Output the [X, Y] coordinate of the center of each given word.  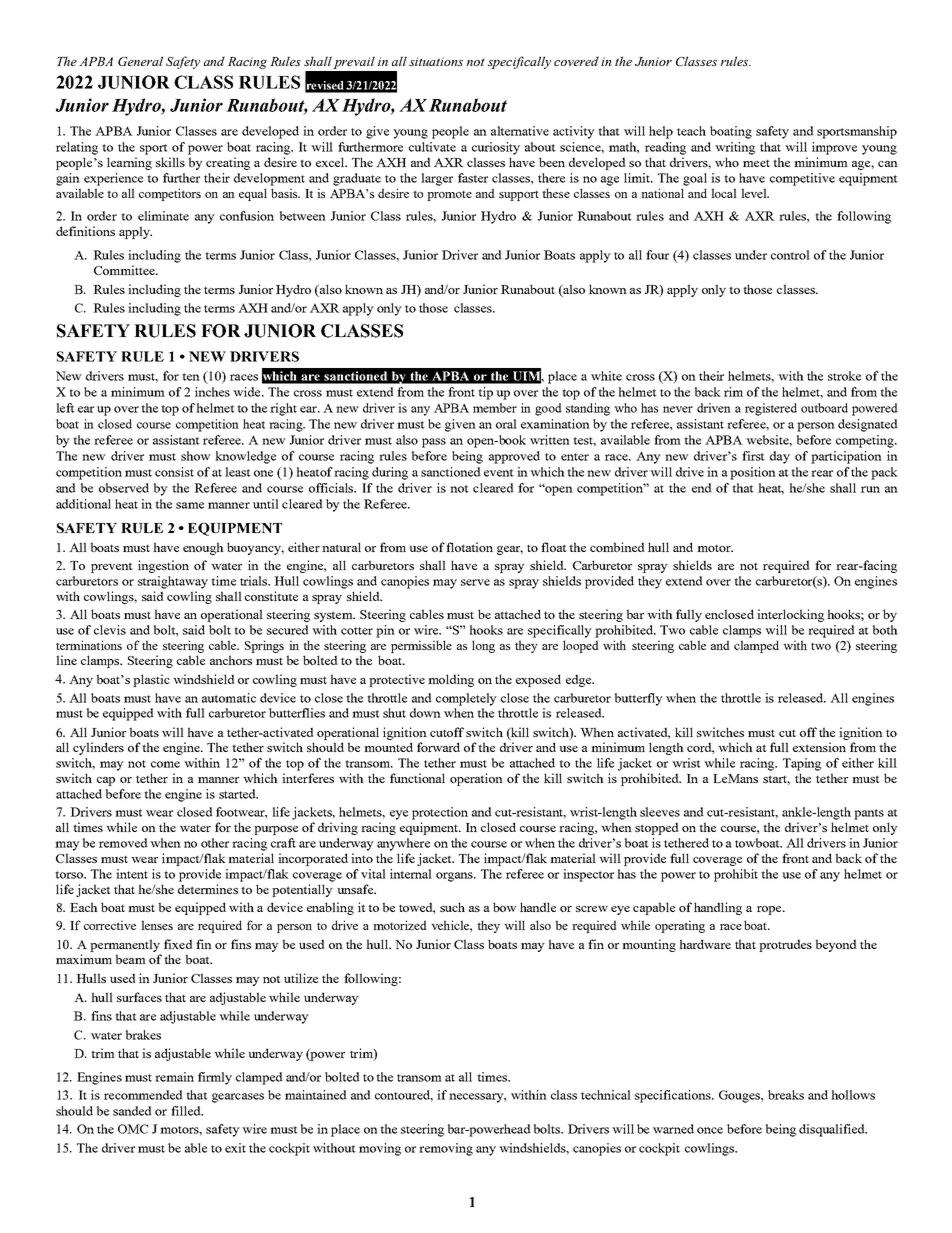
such [452, 907]
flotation [469, 547]
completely [466, 699]
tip [485, 393]
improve [834, 148]
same [190, 505]
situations [436, 61]
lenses [157, 925]
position [753, 473]
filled [187, 1111]
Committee [125, 270]
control [790, 255]
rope [770, 910]
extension [819, 747]
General [140, 61]
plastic [151, 680]
